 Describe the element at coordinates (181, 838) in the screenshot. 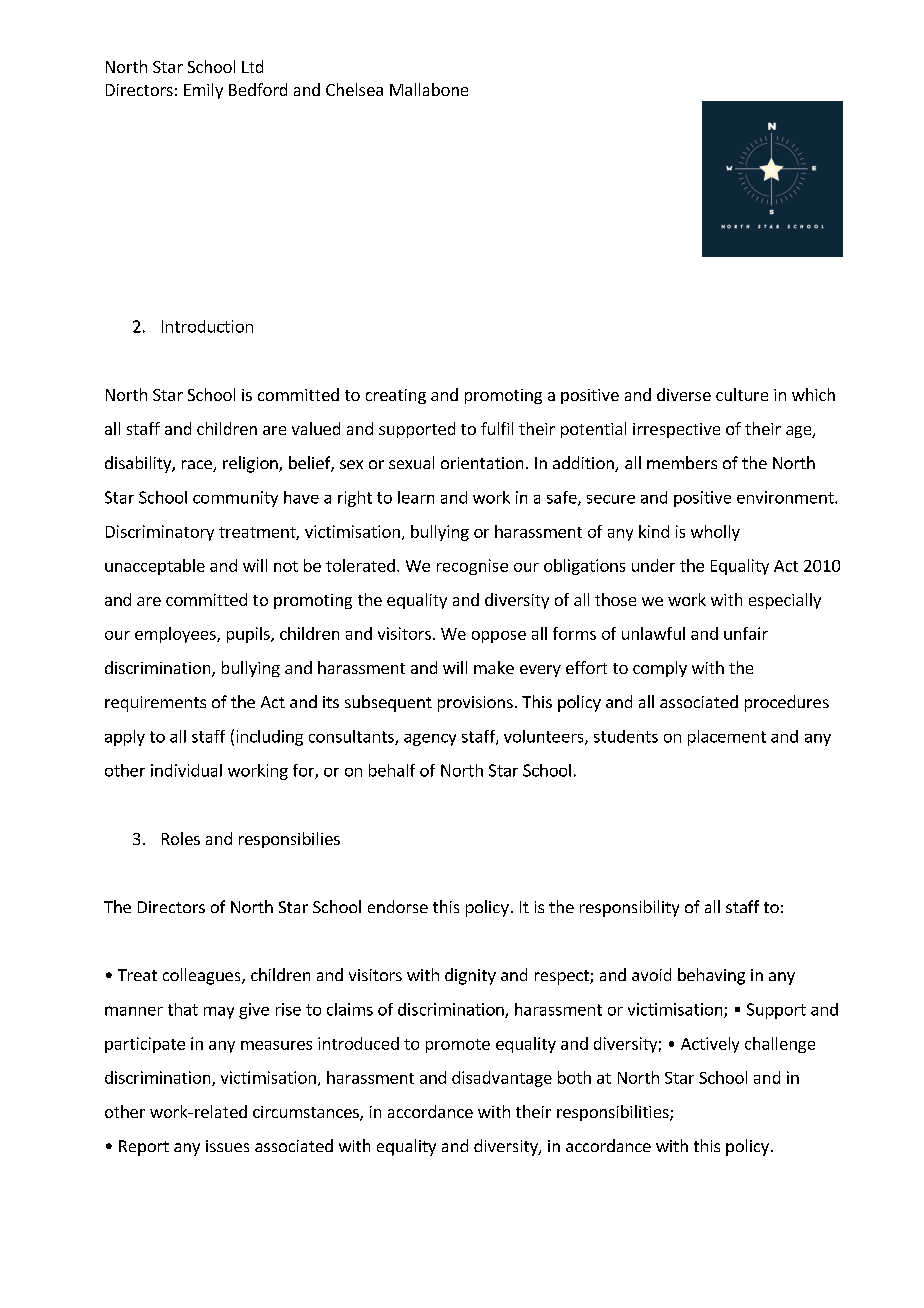

I see `Roles` at that location.
